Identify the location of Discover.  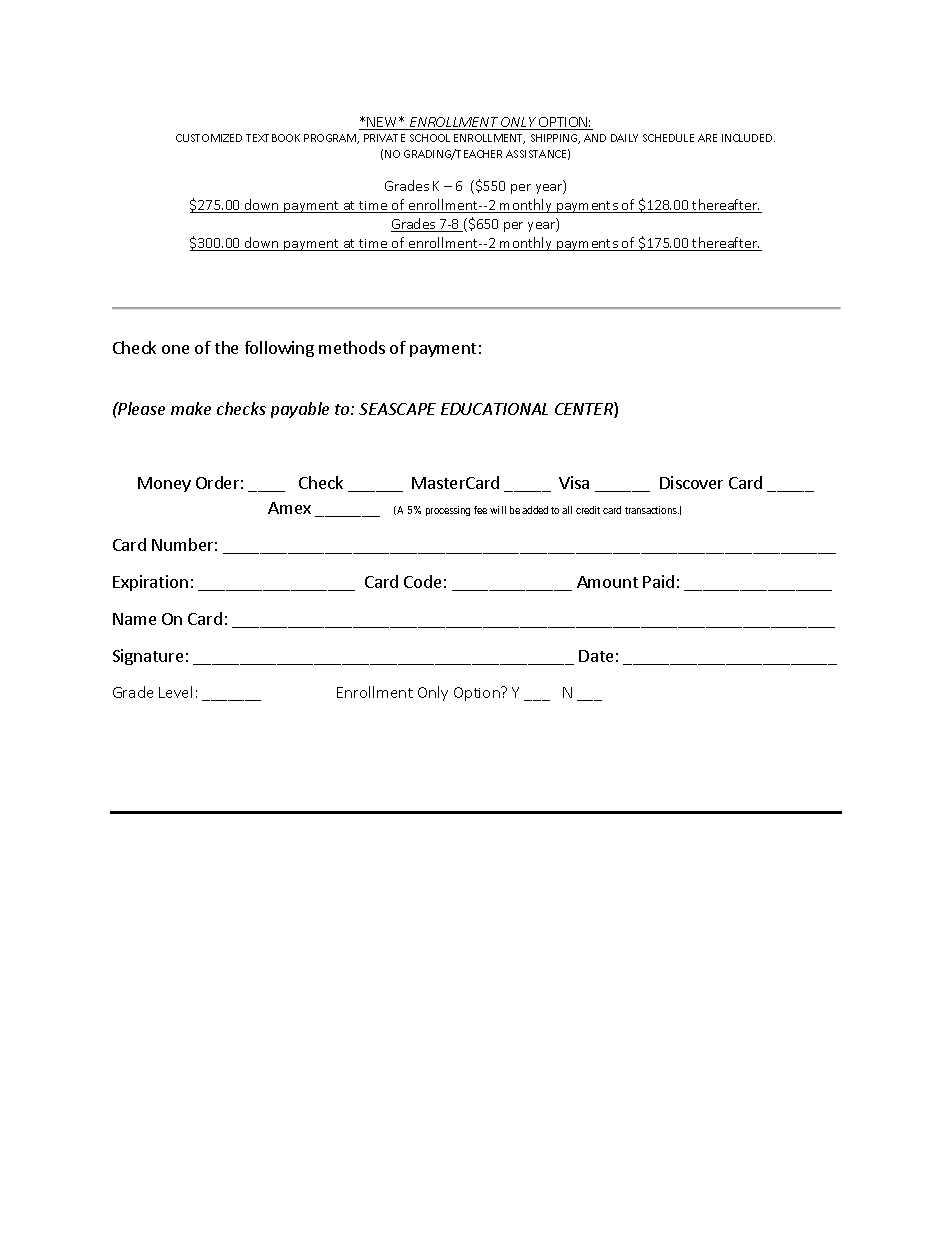
(691, 482).
